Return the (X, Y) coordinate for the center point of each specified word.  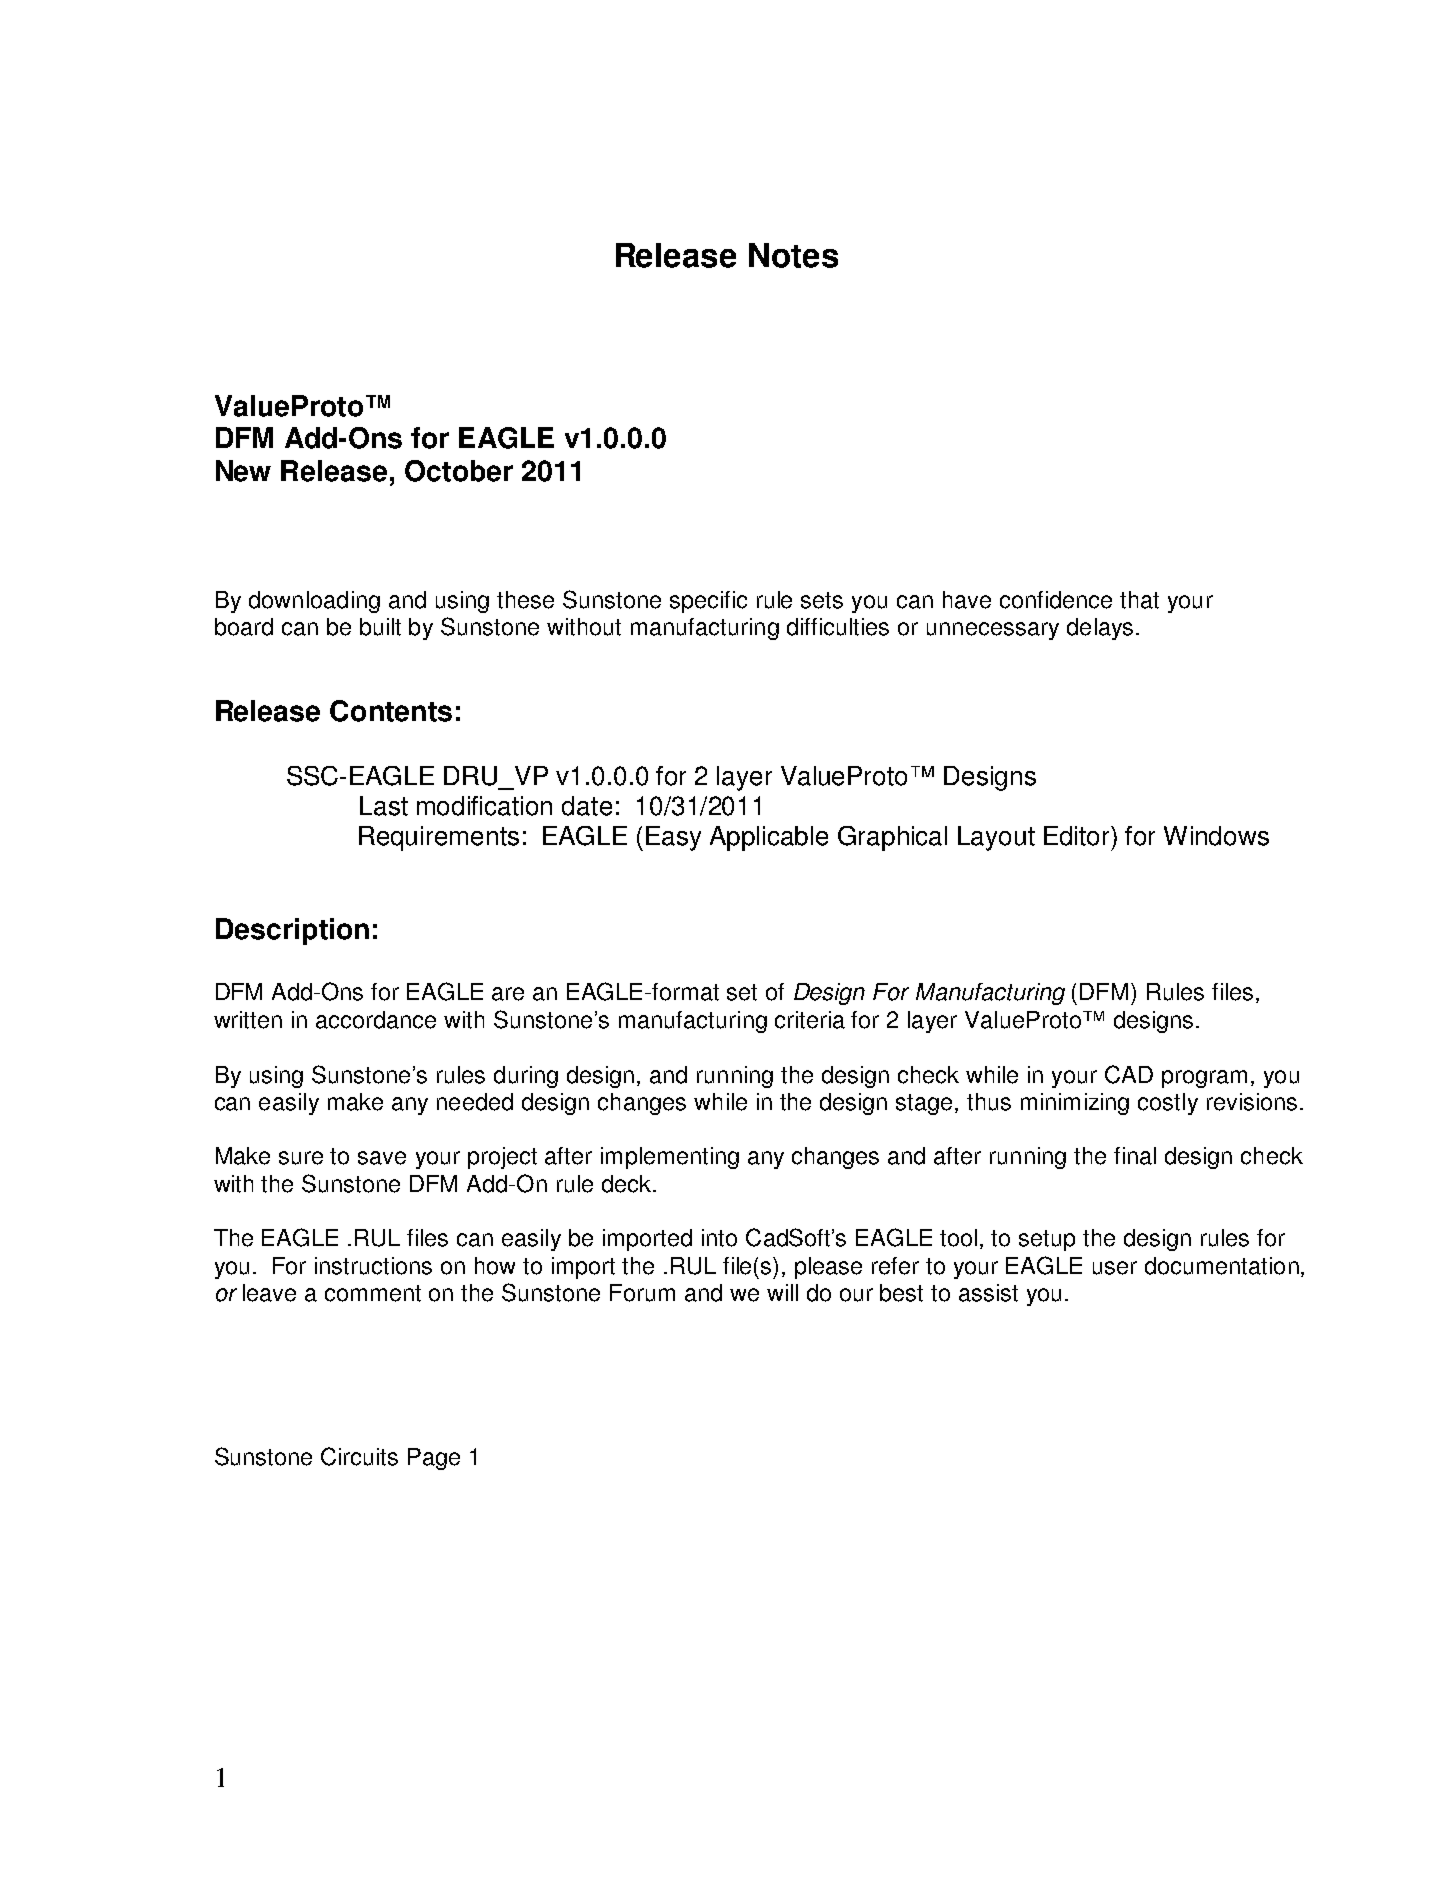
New (243, 471)
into (719, 1238)
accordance (376, 1020)
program (1204, 1079)
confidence (1056, 600)
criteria (810, 1020)
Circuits (359, 1456)
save (382, 1158)
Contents (391, 711)
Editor (1078, 836)
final (1135, 1156)
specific (708, 602)
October (459, 471)
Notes (793, 255)
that (1139, 600)
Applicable (769, 838)
